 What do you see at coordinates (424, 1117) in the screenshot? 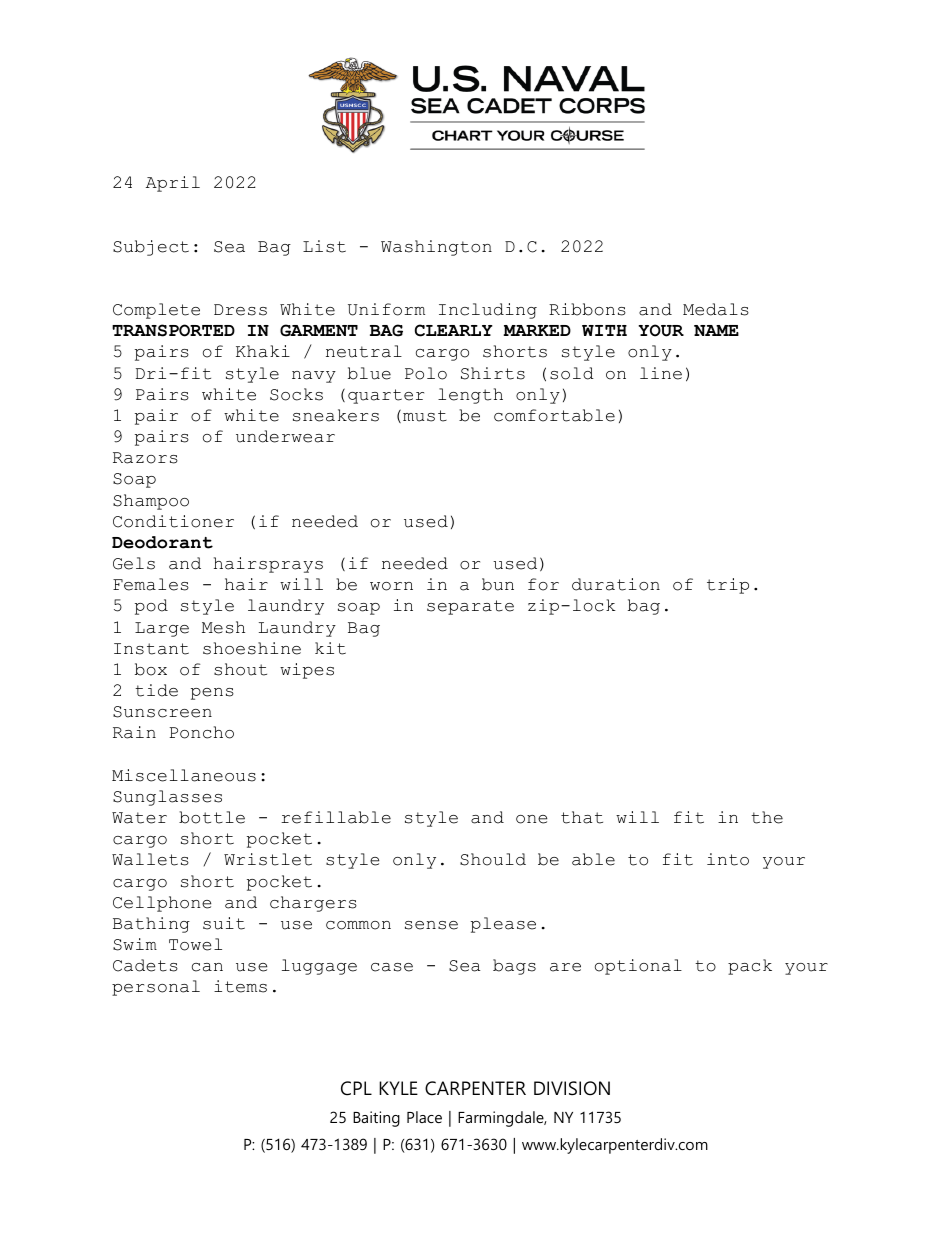
I see `Place` at bounding box center [424, 1117].
